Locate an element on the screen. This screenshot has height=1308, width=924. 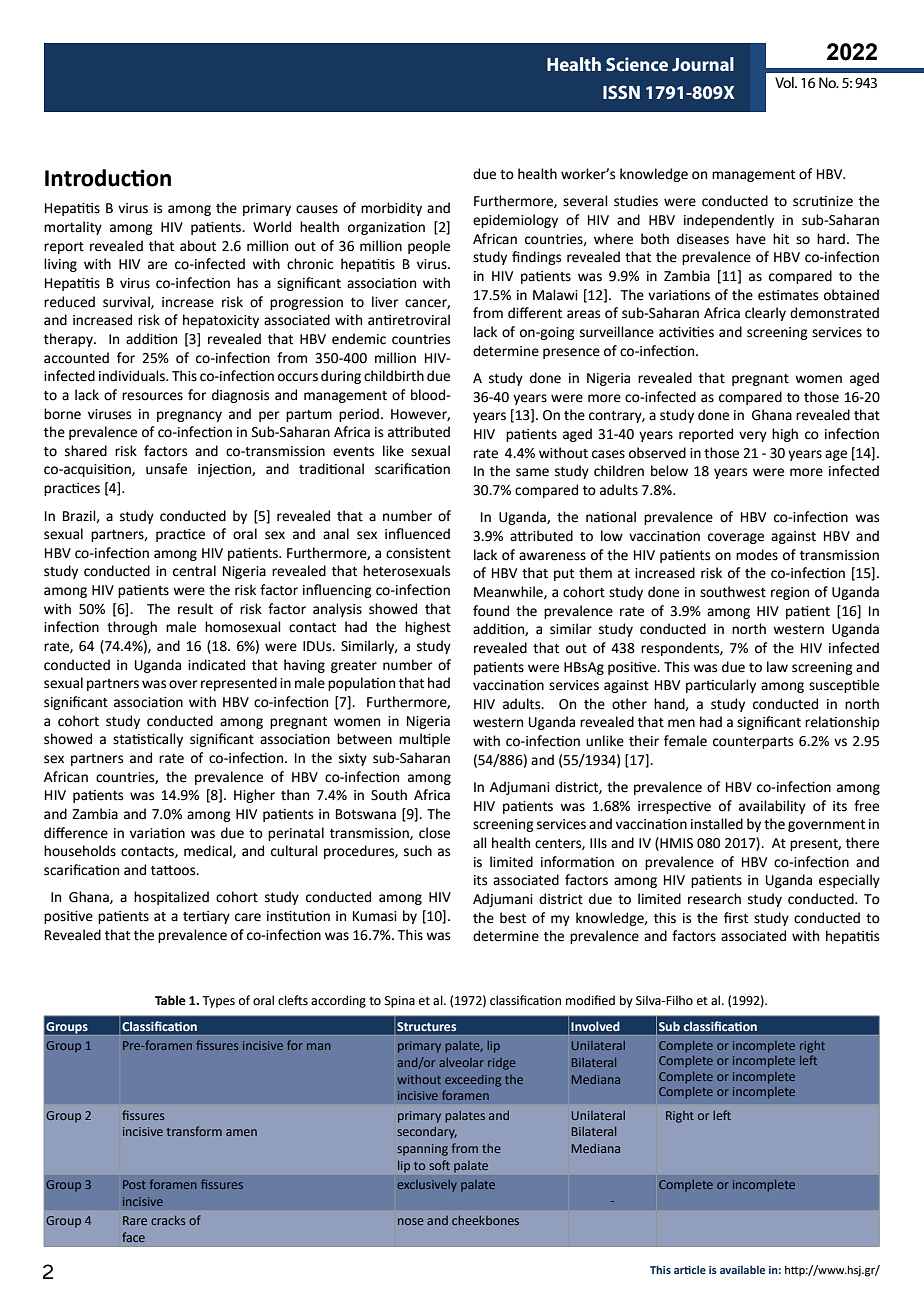
cracks is located at coordinates (168, 1220).
